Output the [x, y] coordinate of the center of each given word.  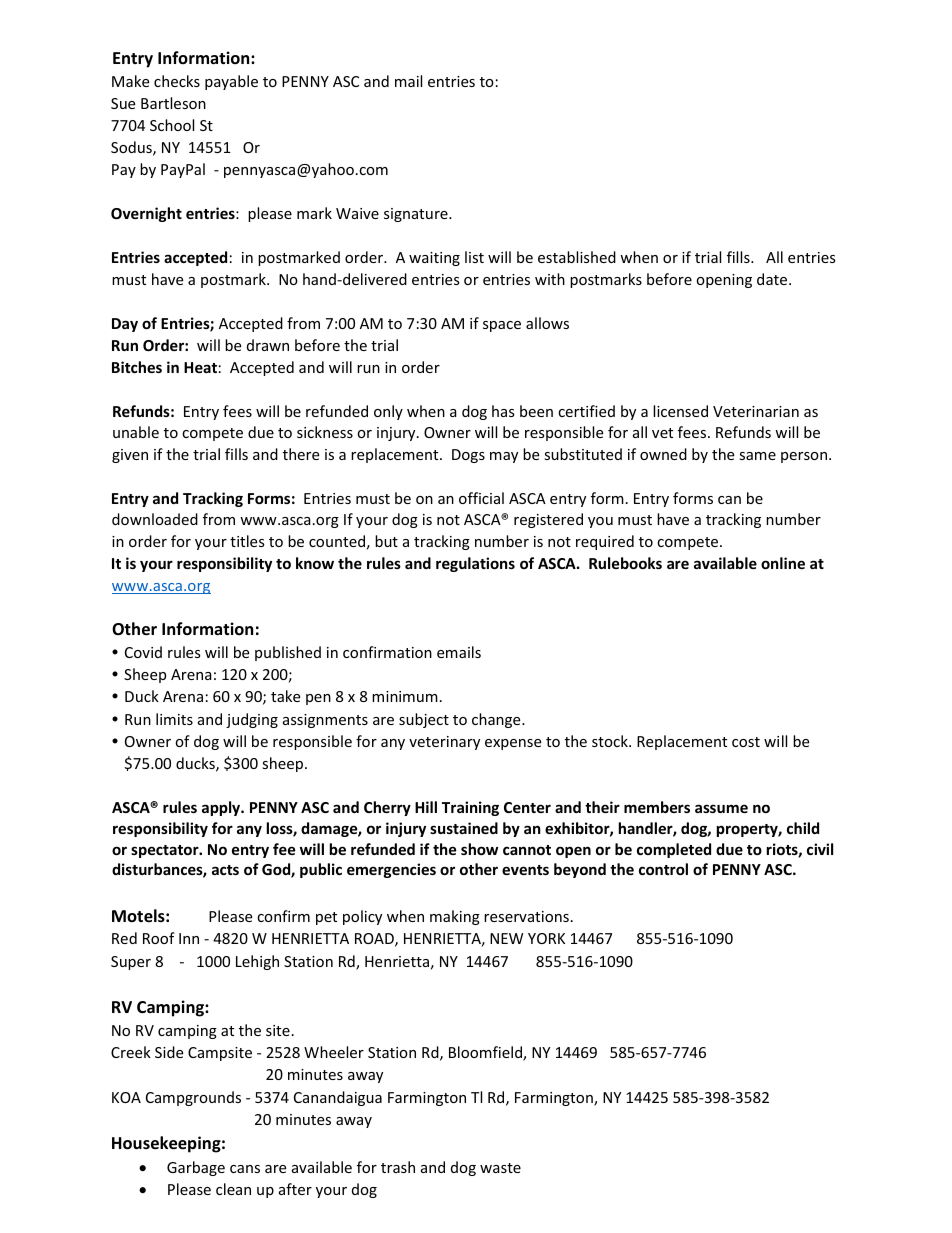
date [773, 279]
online [783, 563]
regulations [475, 564]
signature [417, 215]
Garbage [196, 1168]
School [172, 125]
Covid [143, 652]
